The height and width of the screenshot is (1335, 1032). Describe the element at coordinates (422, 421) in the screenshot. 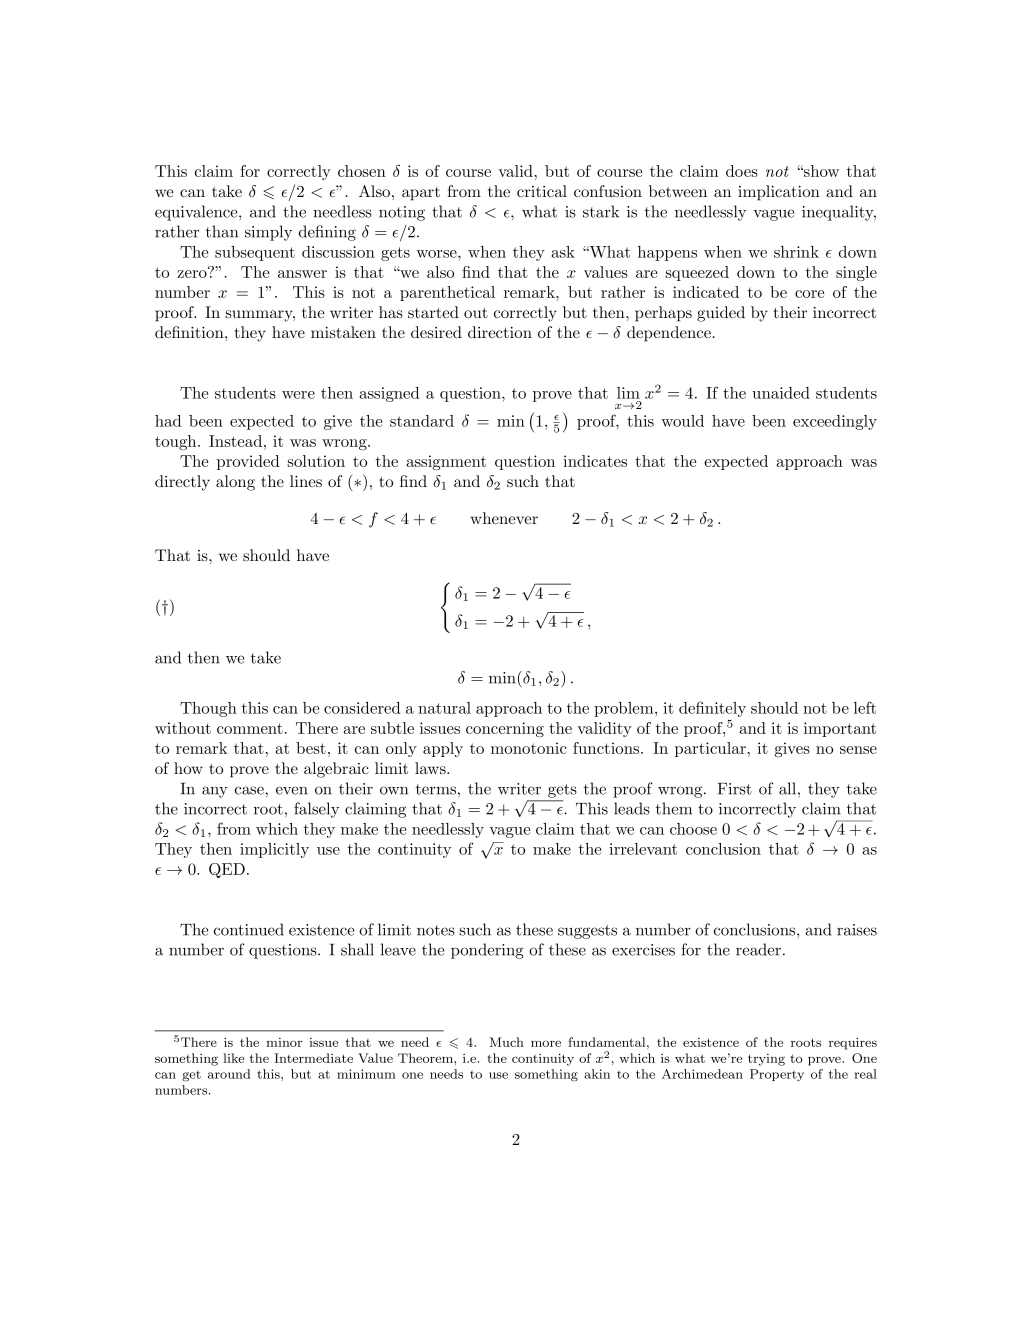

I see `standard` at that location.
